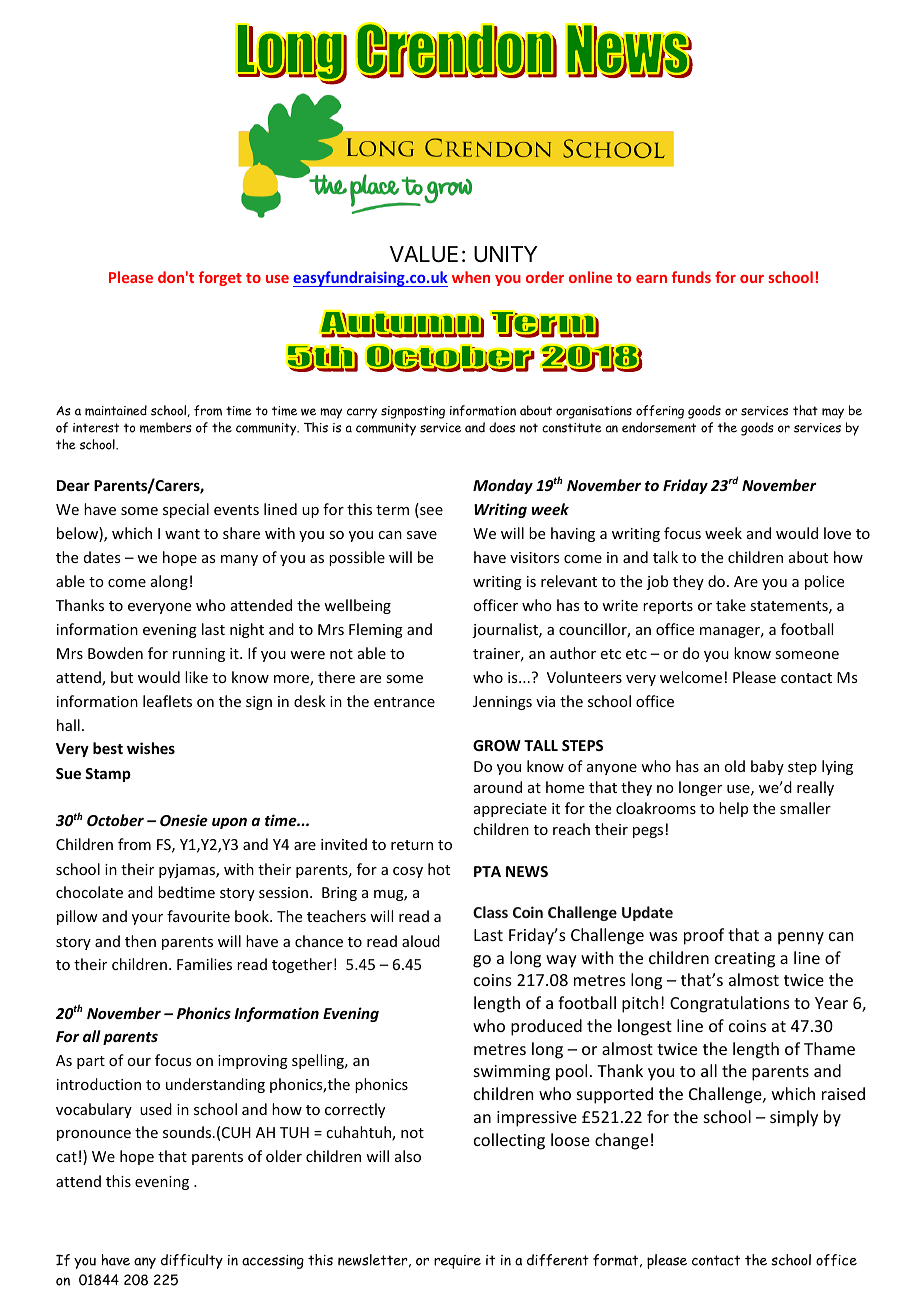 The height and width of the page is (1308, 924). I want to click on funds, so click(691, 277).
